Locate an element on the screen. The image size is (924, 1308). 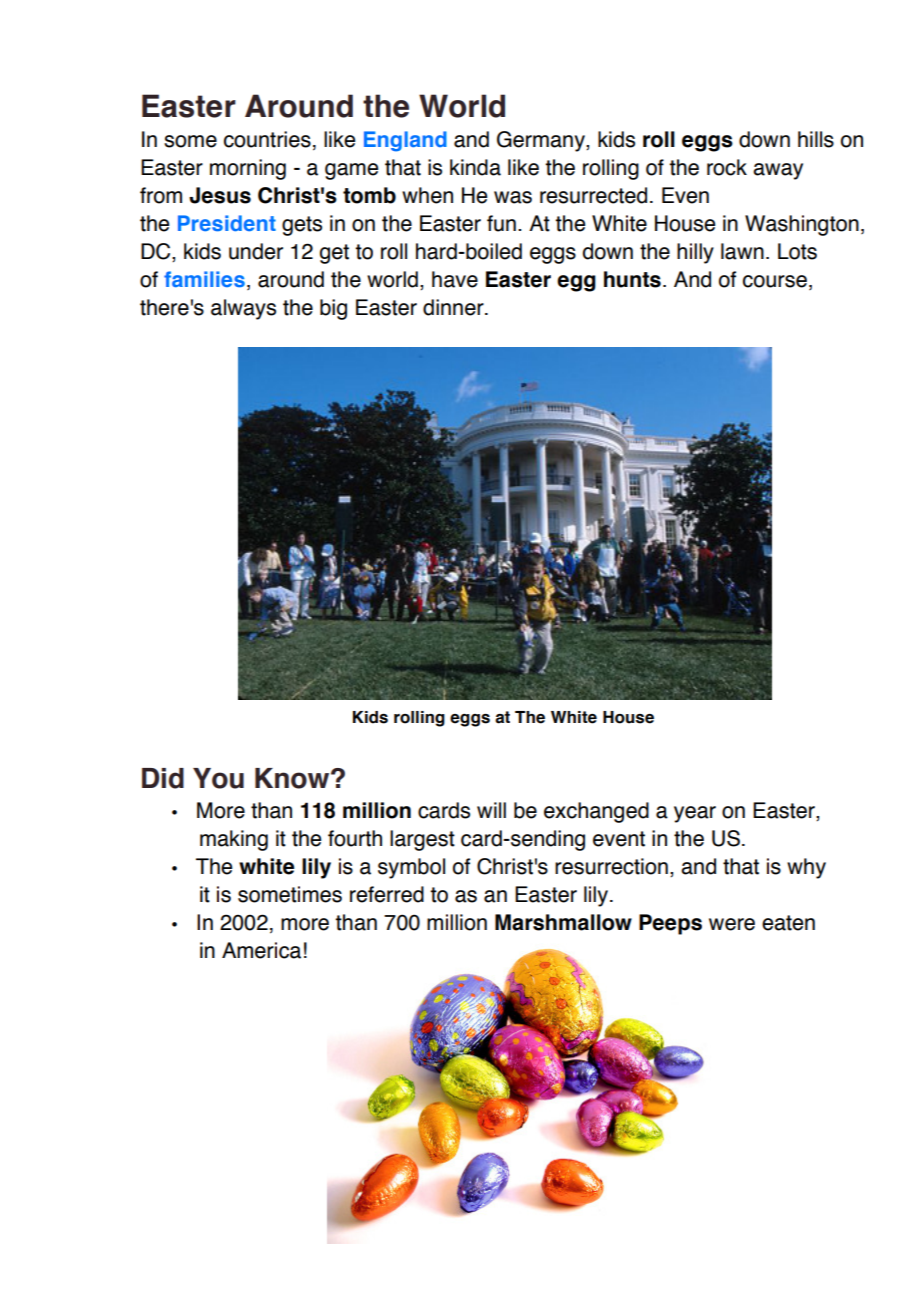
year is located at coordinates (695, 814).
